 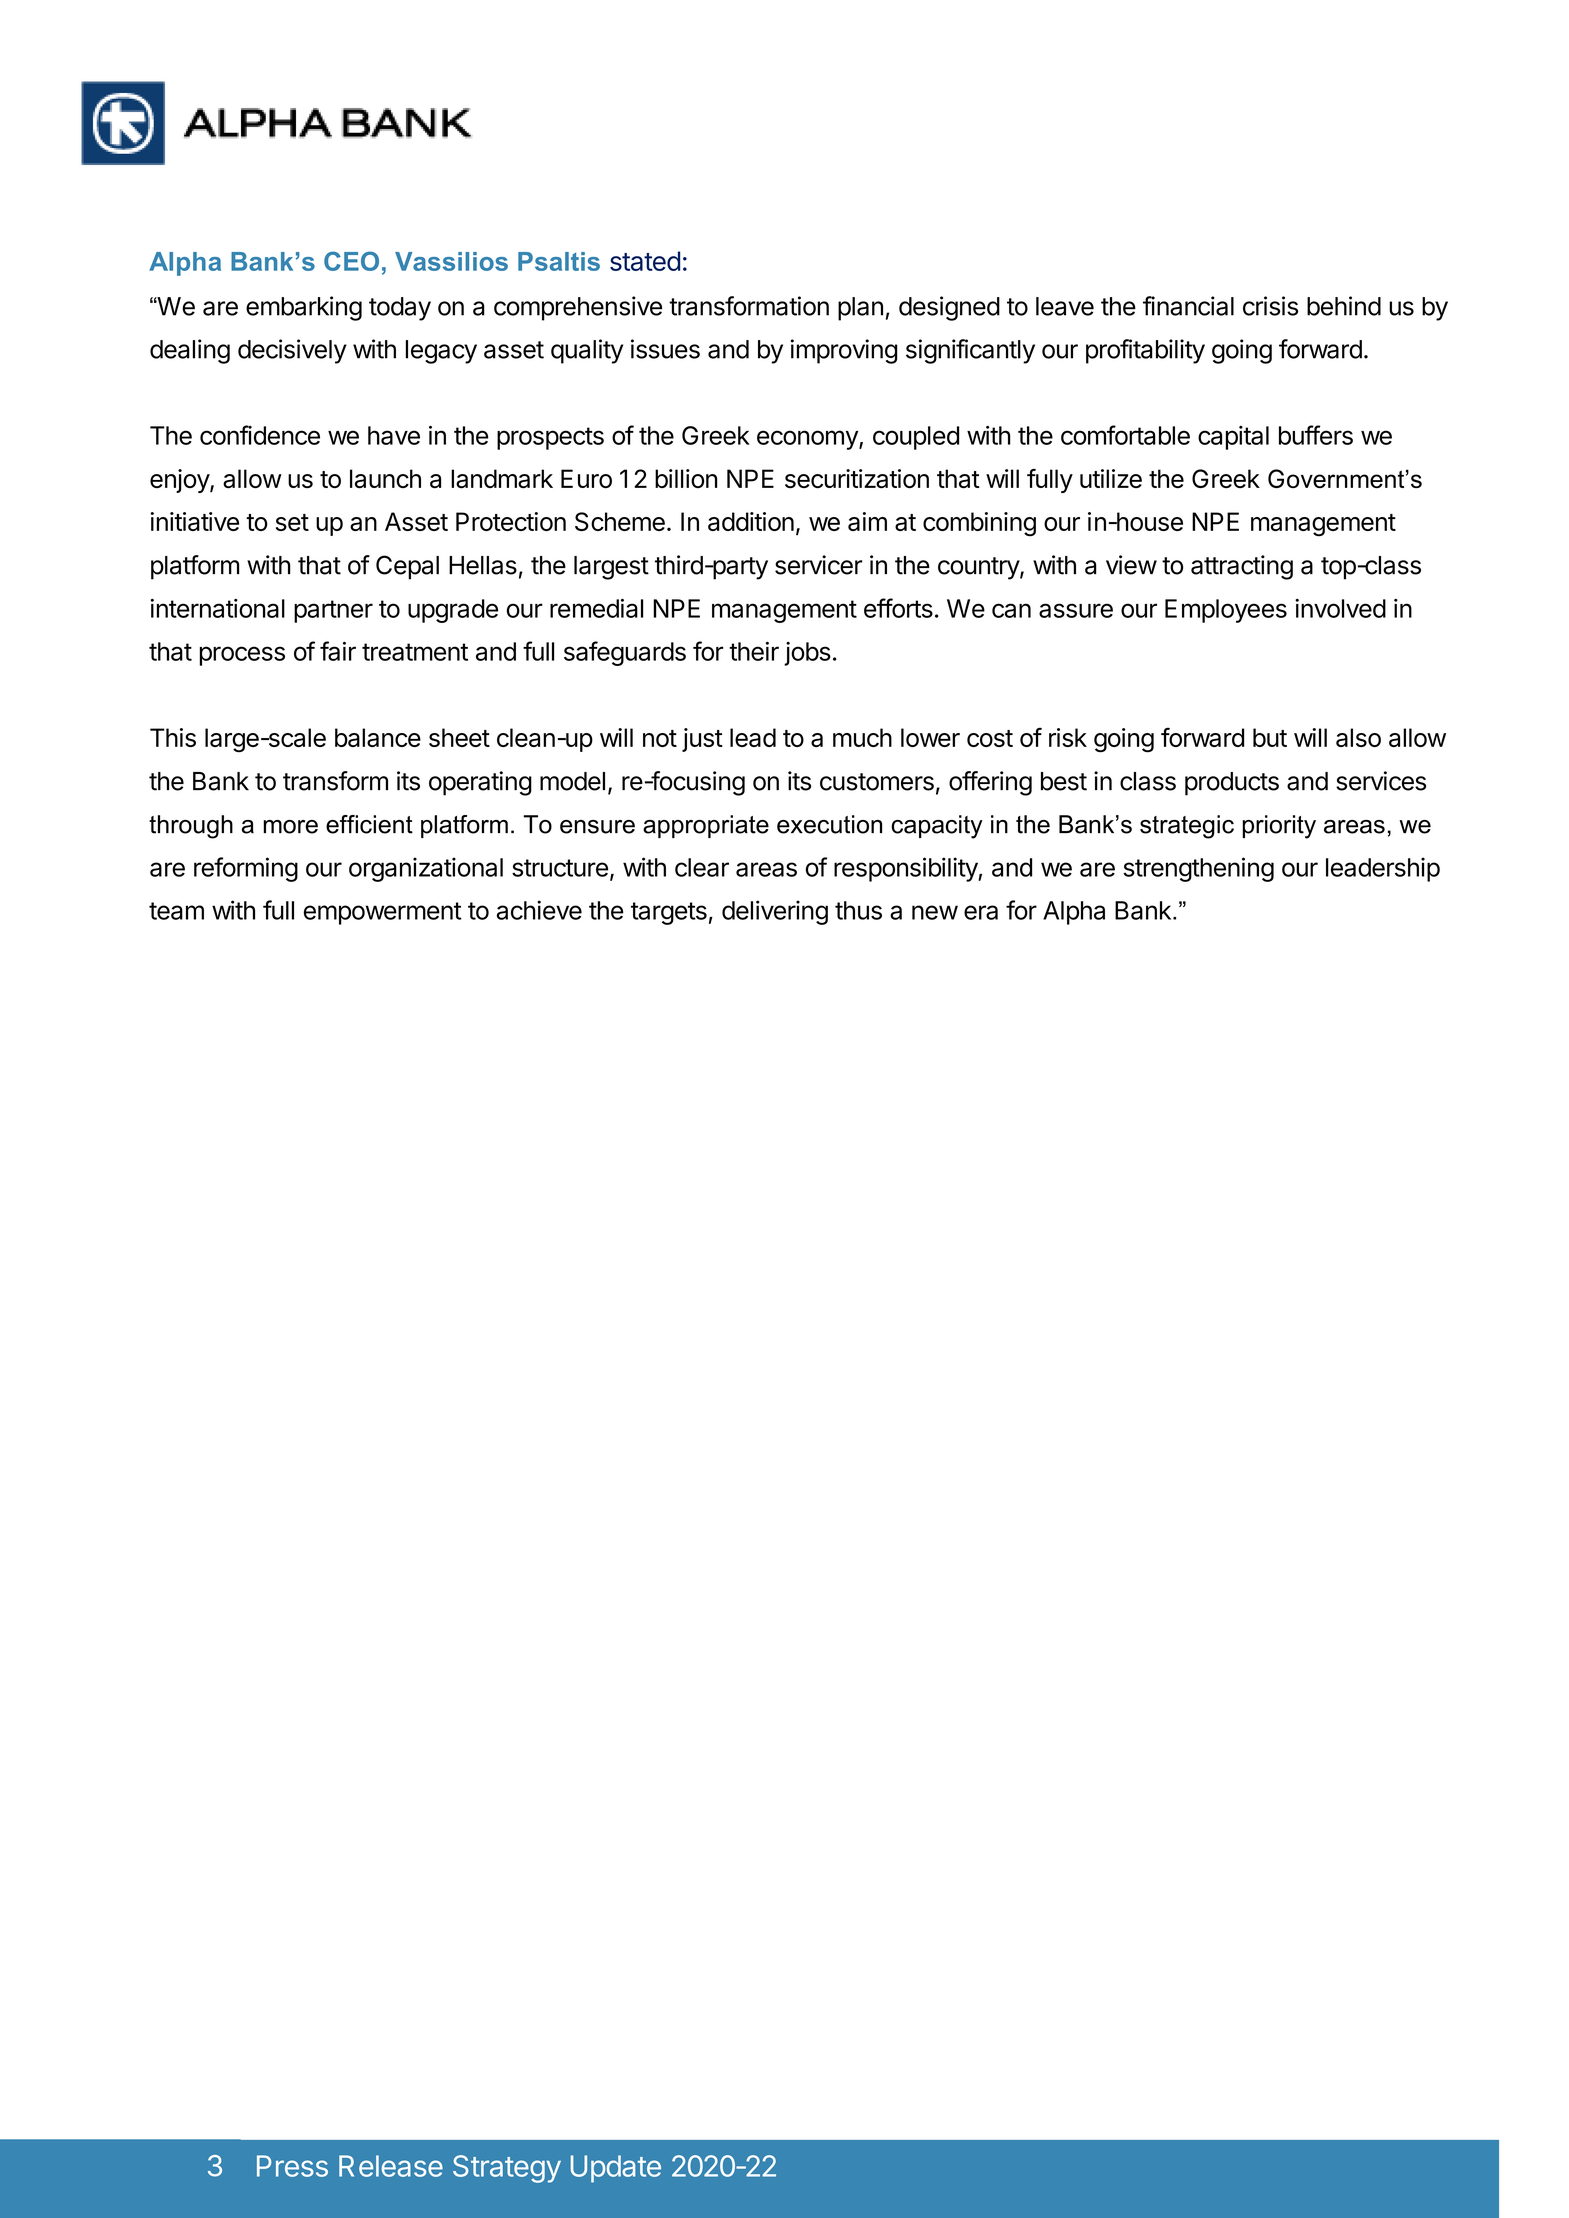 I want to click on crisis, so click(x=1270, y=306).
